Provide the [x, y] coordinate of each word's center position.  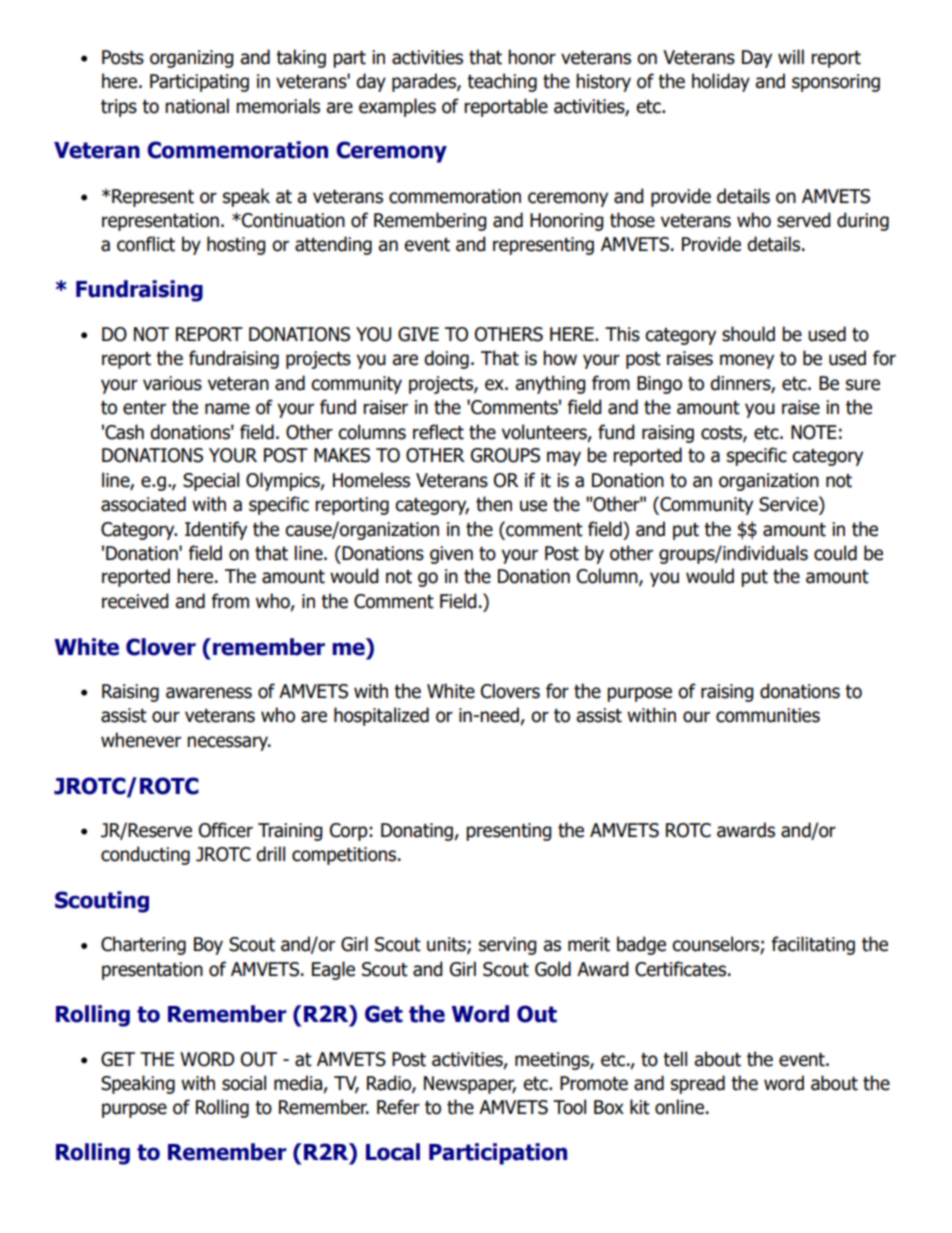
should [748, 334]
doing [446, 359]
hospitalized [381, 716]
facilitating [813, 945]
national [197, 106]
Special [211, 481]
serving [508, 946]
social [244, 1083]
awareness [209, 693]
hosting [236, 245]
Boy [208, 946]
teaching [502, 82]
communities [768, 715]
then [494, 504]
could [835, 553]
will [791, 56]
